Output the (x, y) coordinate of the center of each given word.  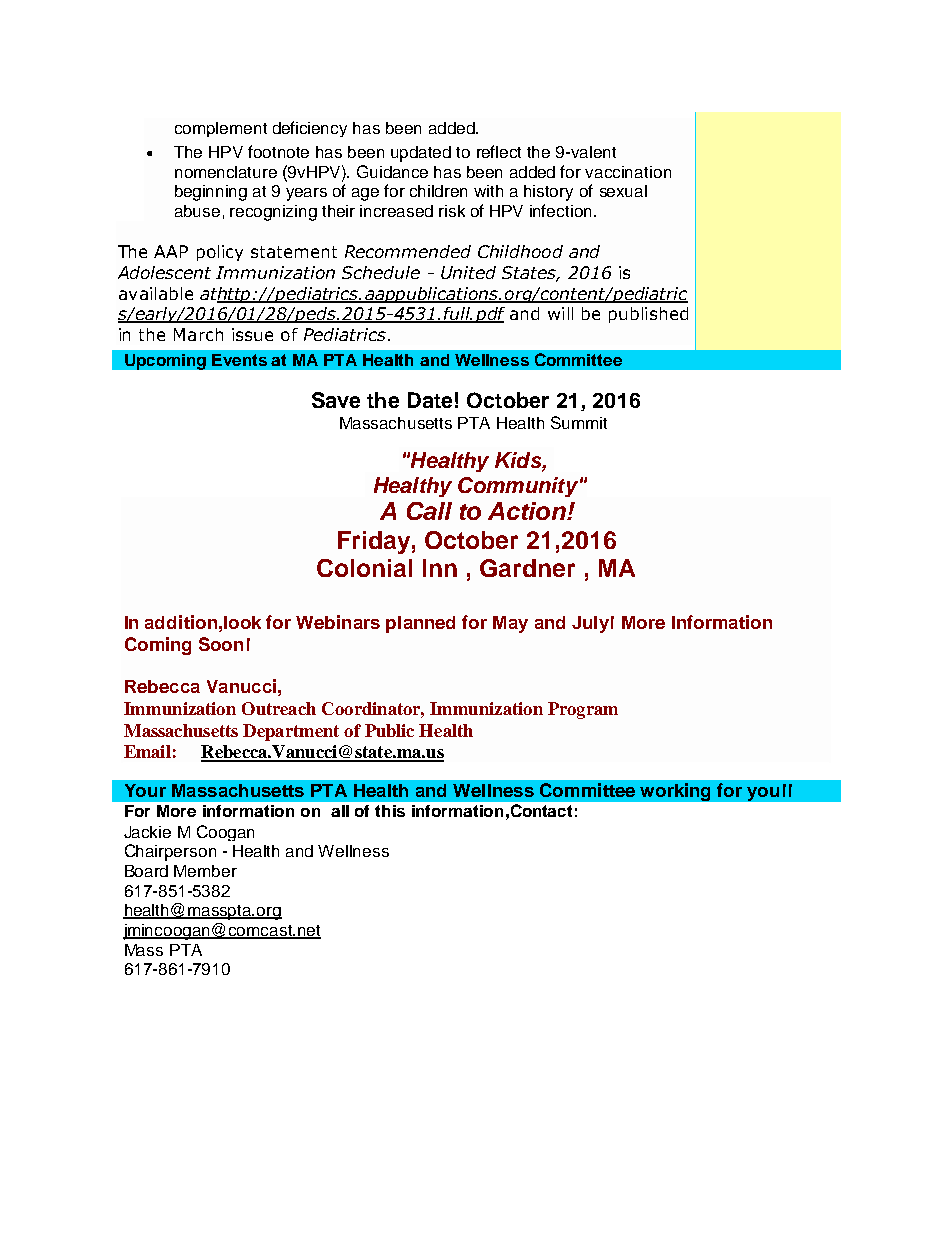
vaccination (628, 172)
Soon (221, 644)
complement (221, 129)
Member (205, 871)
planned (420, 624)
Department (291, 732)
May (510, 624)
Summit (579, 422)
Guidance (392, 171)
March (198, 334)
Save (336, 400)
